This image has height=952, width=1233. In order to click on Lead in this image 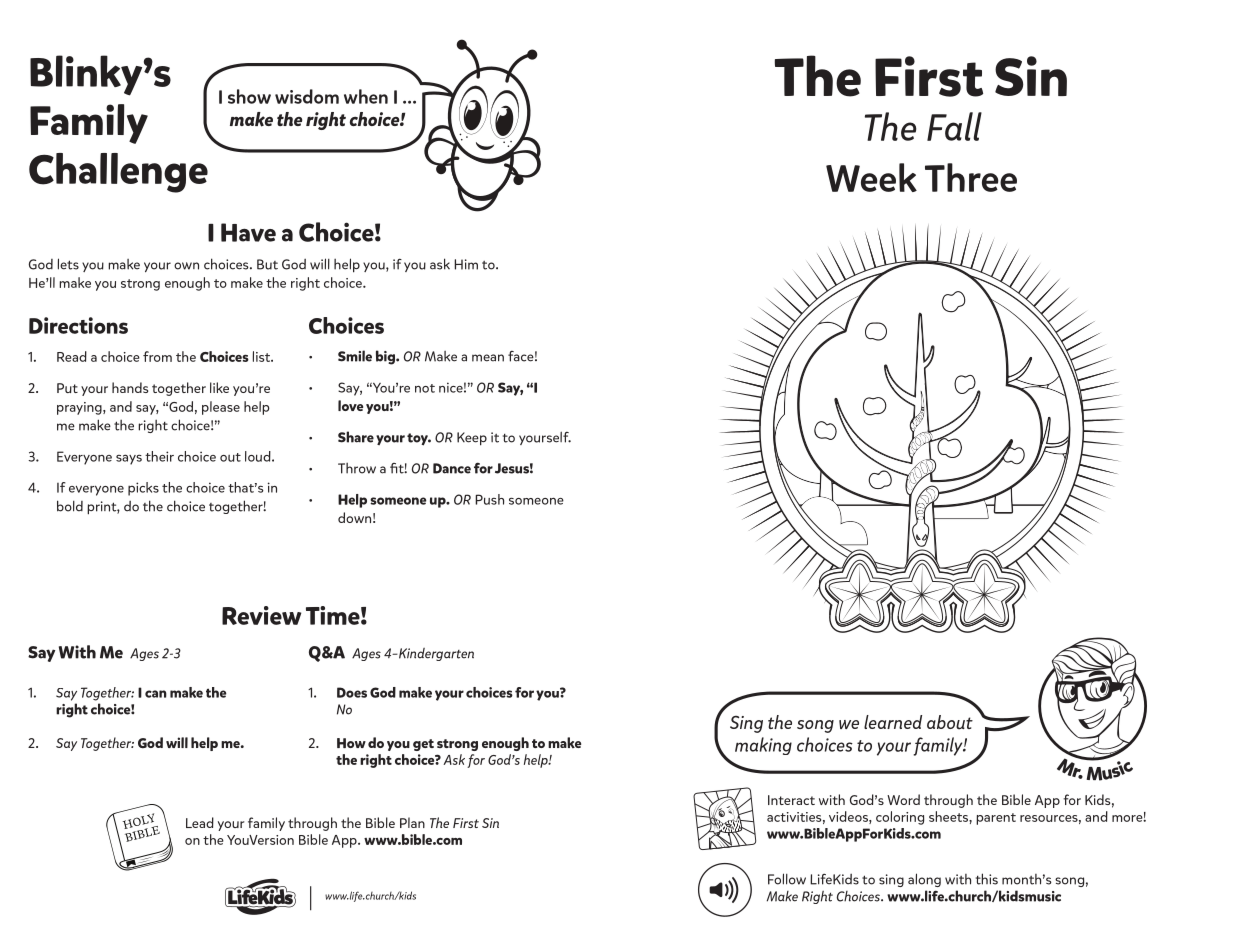, I will do `click(200, 822)`.
